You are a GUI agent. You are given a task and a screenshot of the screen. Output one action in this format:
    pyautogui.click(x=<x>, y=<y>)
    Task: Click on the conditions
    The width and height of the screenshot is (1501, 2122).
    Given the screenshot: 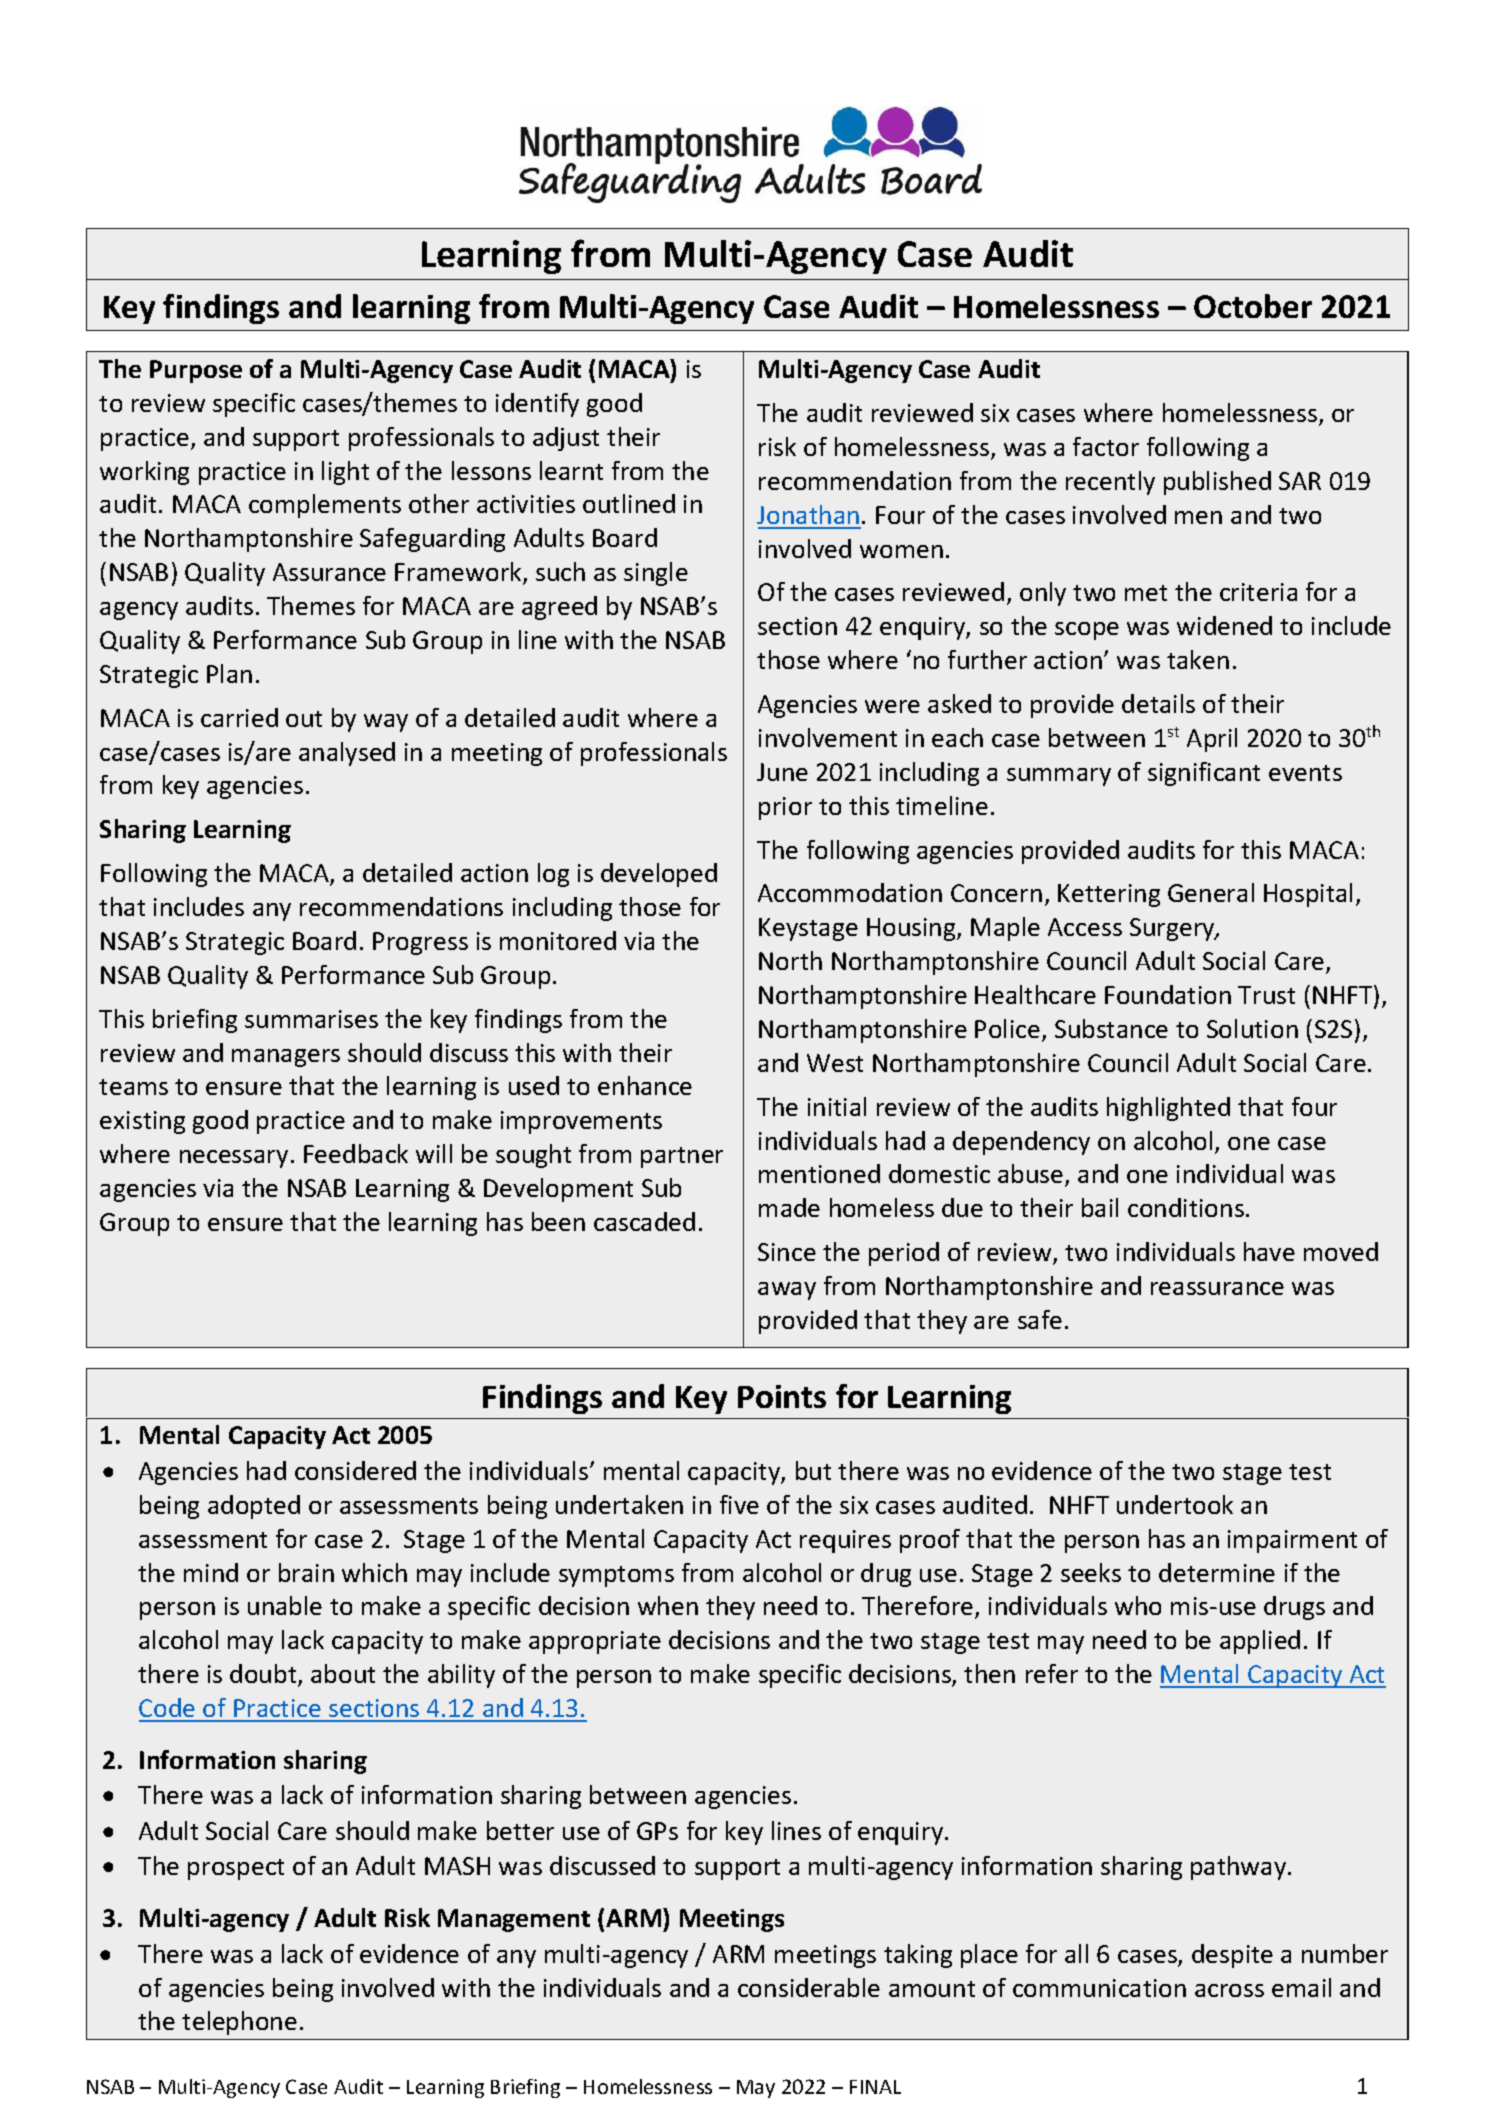 What is the action you would take?
    pyautogui.click(x=1186, y=1207)
